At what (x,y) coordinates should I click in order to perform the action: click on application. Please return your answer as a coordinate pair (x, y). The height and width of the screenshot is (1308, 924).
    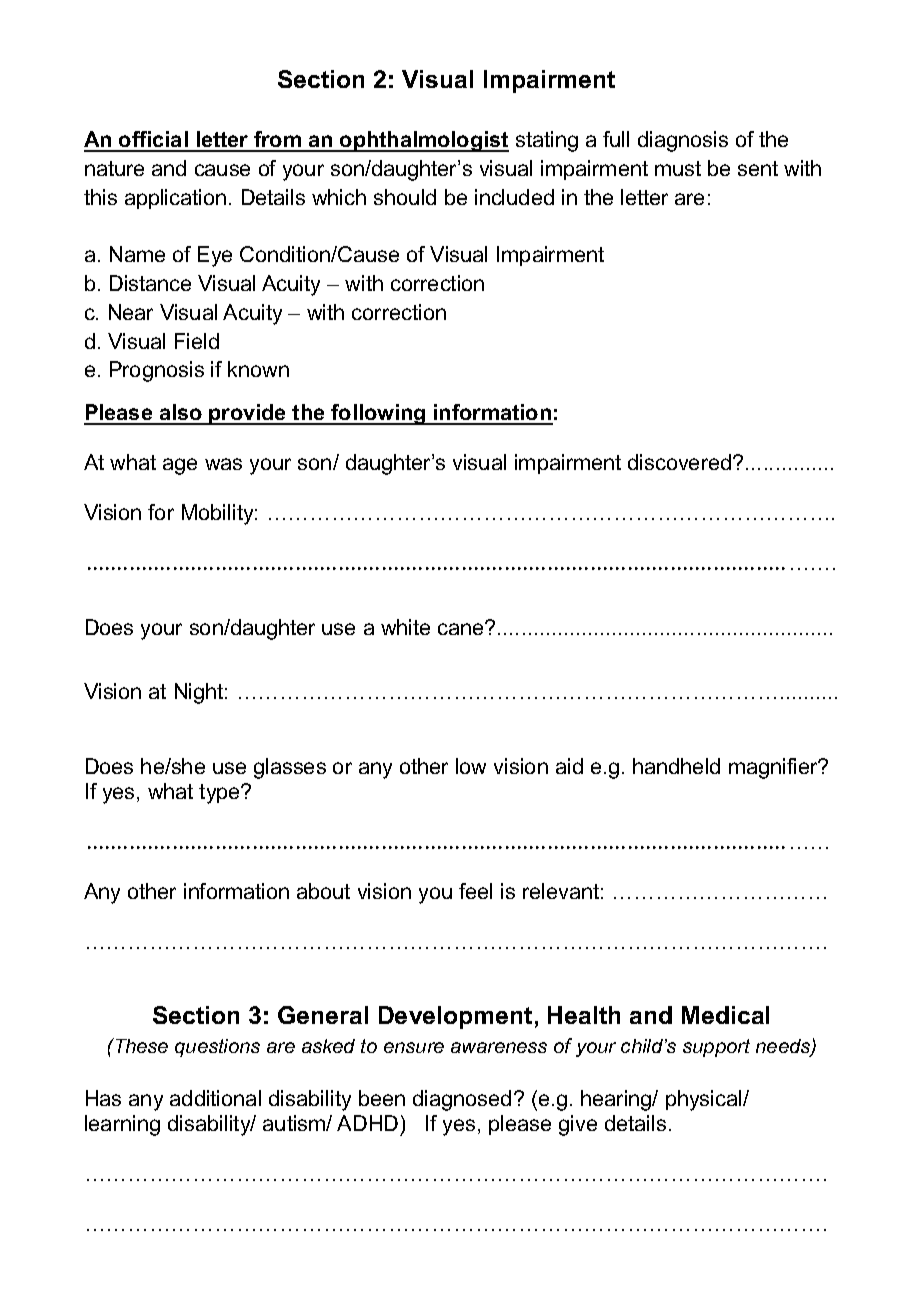
    Looking at the image, I should click on (175, 199).
